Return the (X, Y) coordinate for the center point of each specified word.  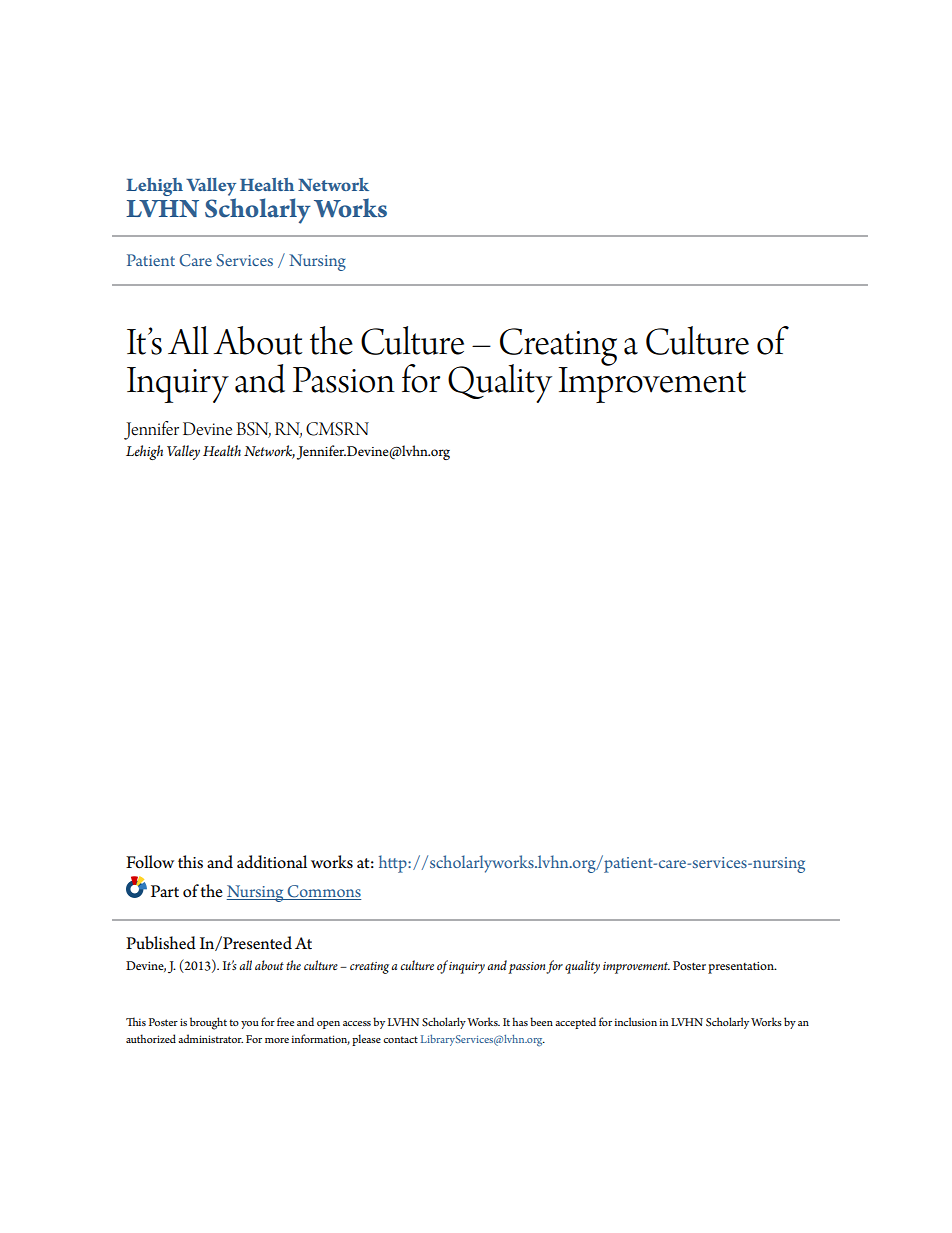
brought (208, 1023)
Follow (150, 862)
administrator (210, 1038)
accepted (575, 1023)
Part (165, 891)
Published (161, 943)
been (541, 1021)
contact (400, 1039)
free (285, 1021)
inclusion (635, 1021)
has (520, 1021)
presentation (742, 968)
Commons (323, 892)
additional (272, 862)
